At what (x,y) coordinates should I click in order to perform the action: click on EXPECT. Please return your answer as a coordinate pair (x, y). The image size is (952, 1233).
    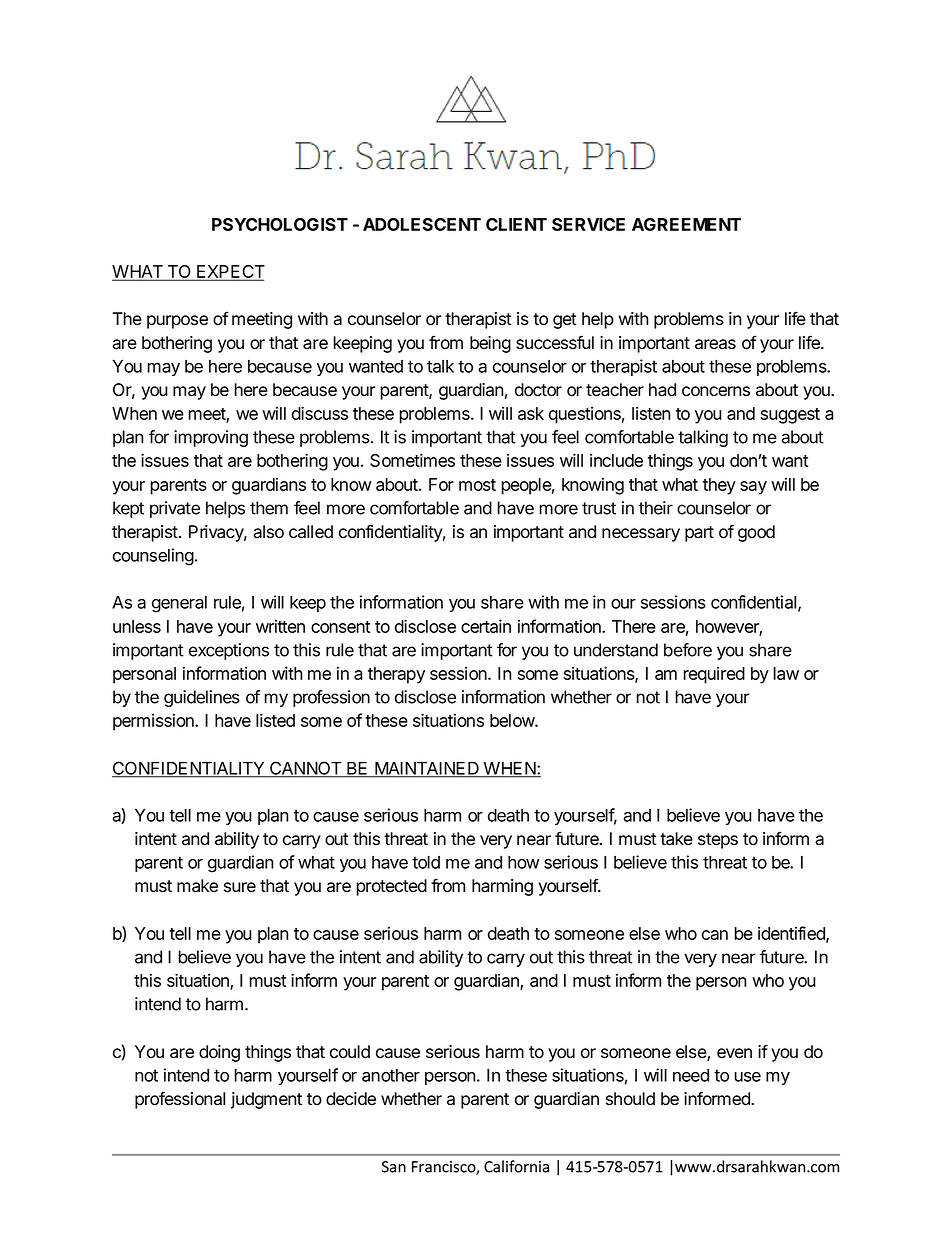
    Looking at the image, I should click on (230, 273).
